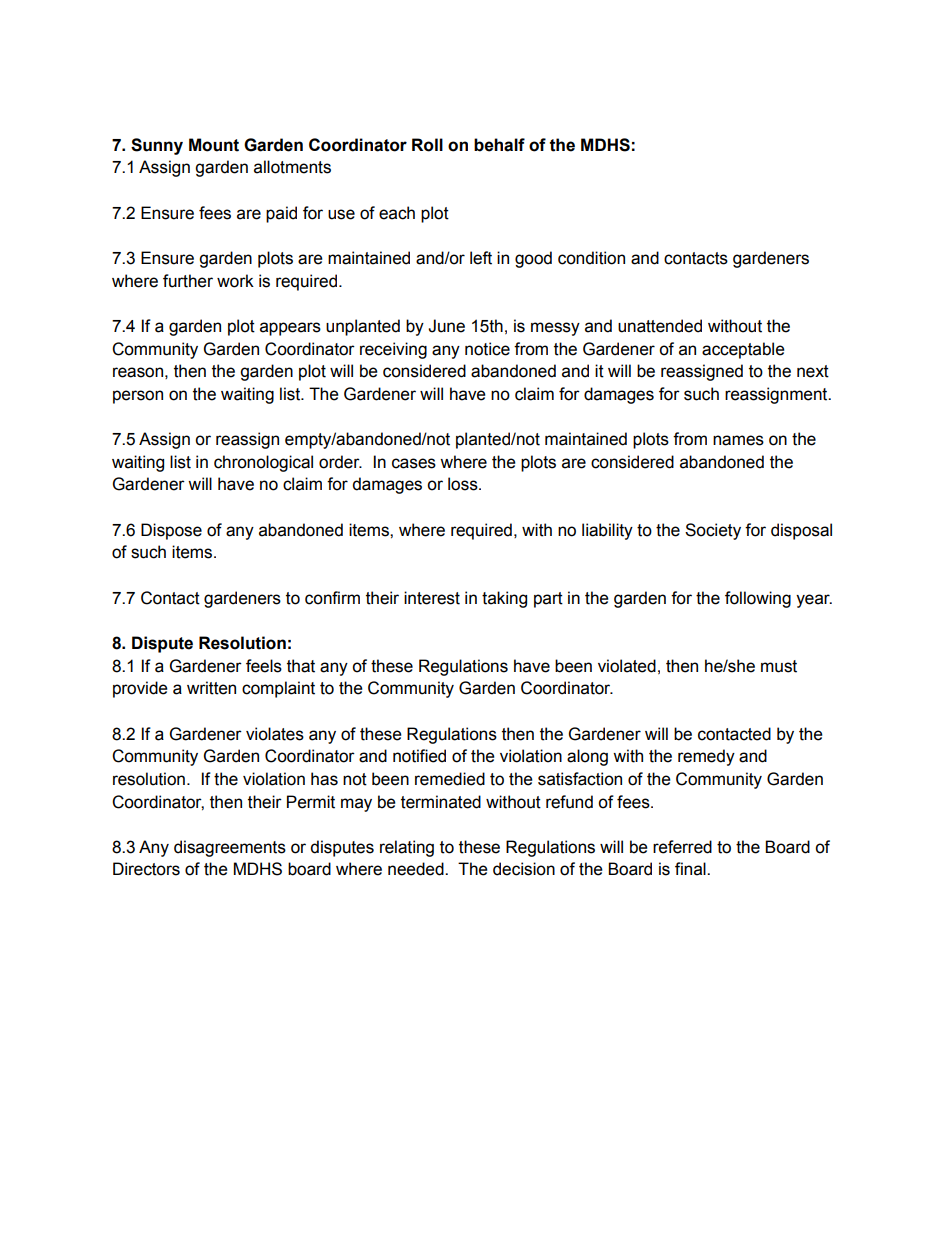  I want to click on behalf, so click(499, 145).
